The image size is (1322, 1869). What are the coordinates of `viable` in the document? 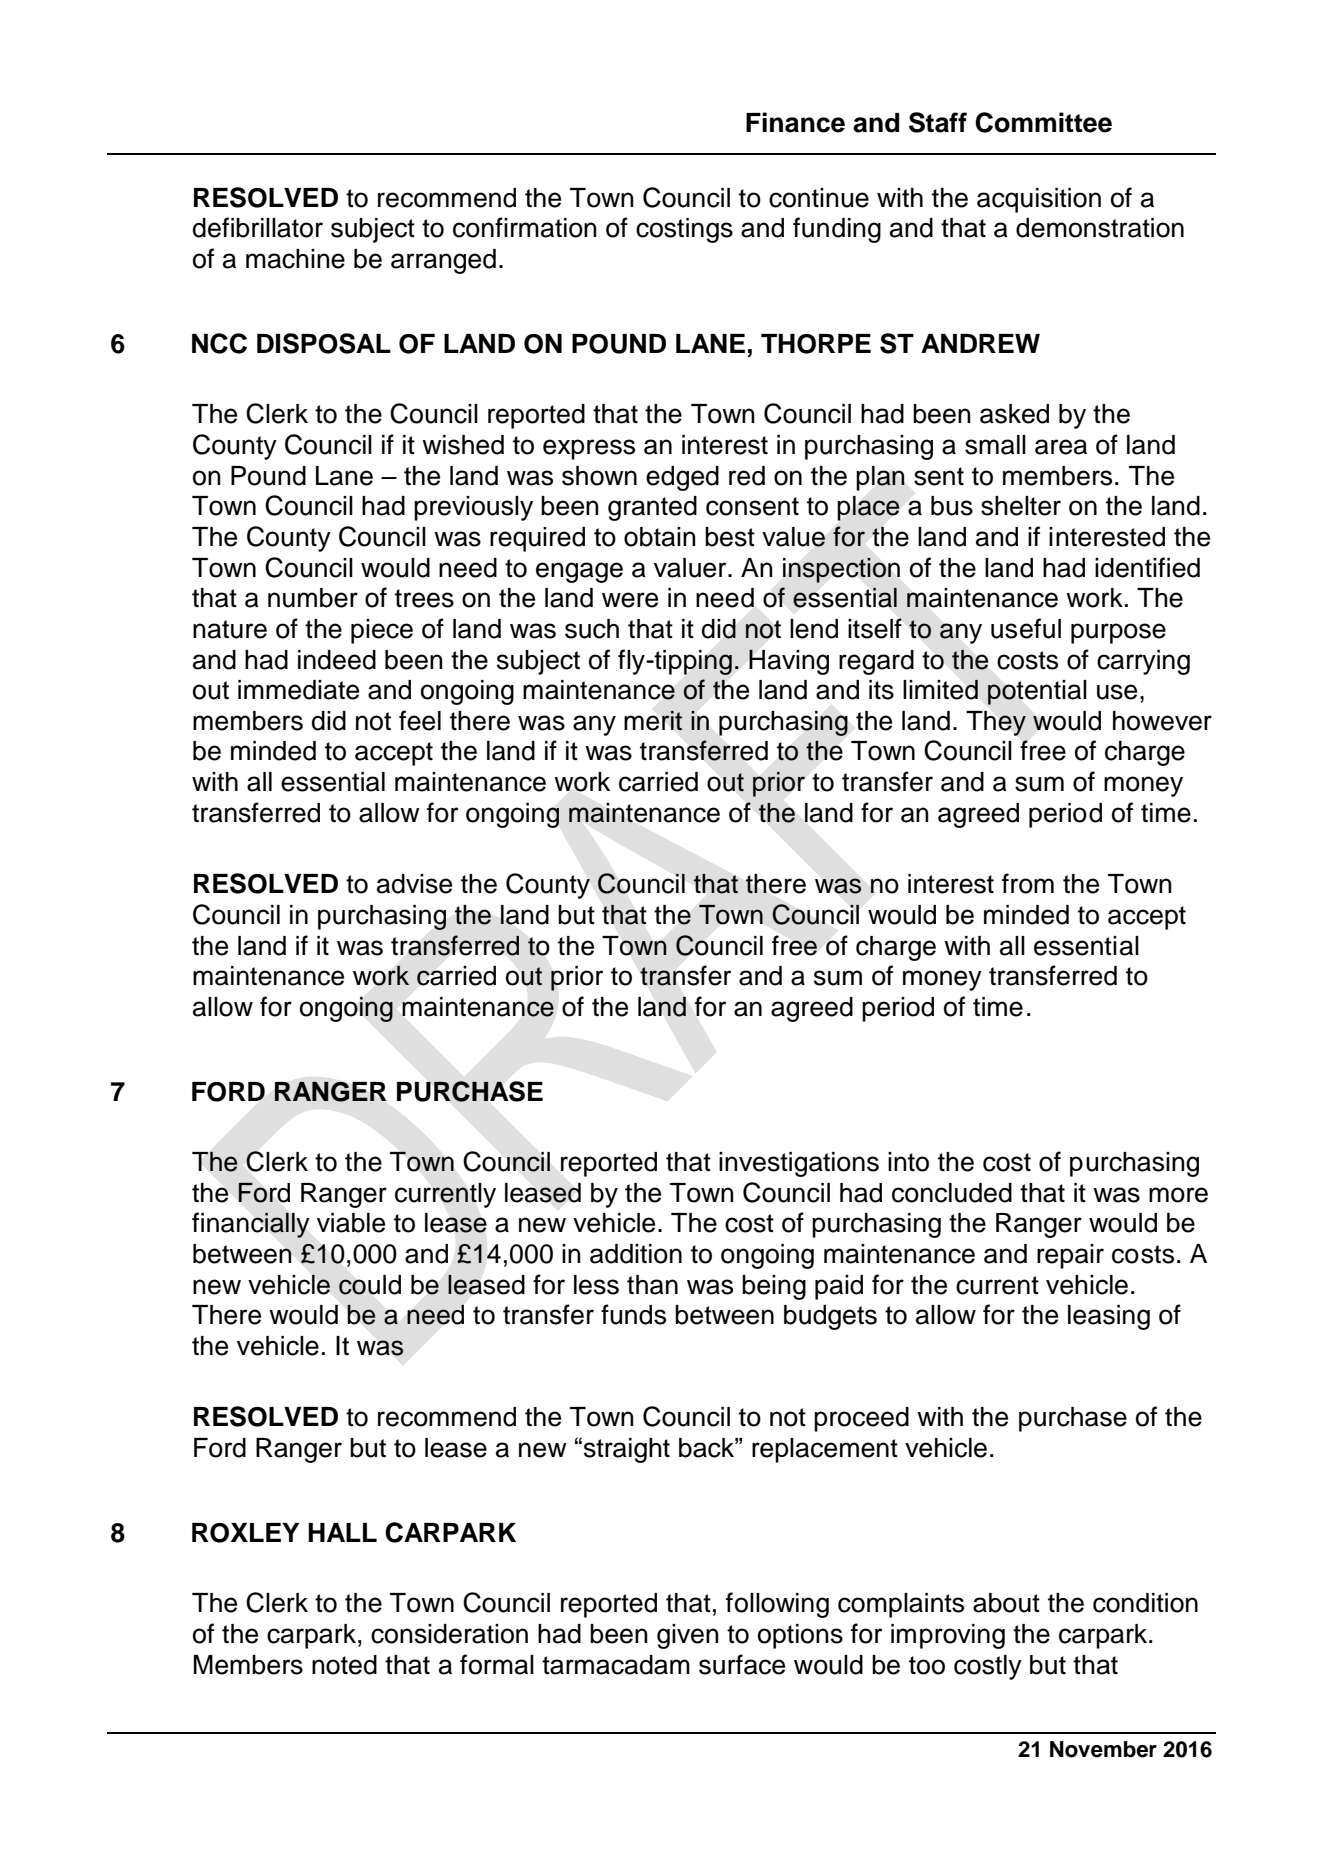 It's located at (351, 1223).
